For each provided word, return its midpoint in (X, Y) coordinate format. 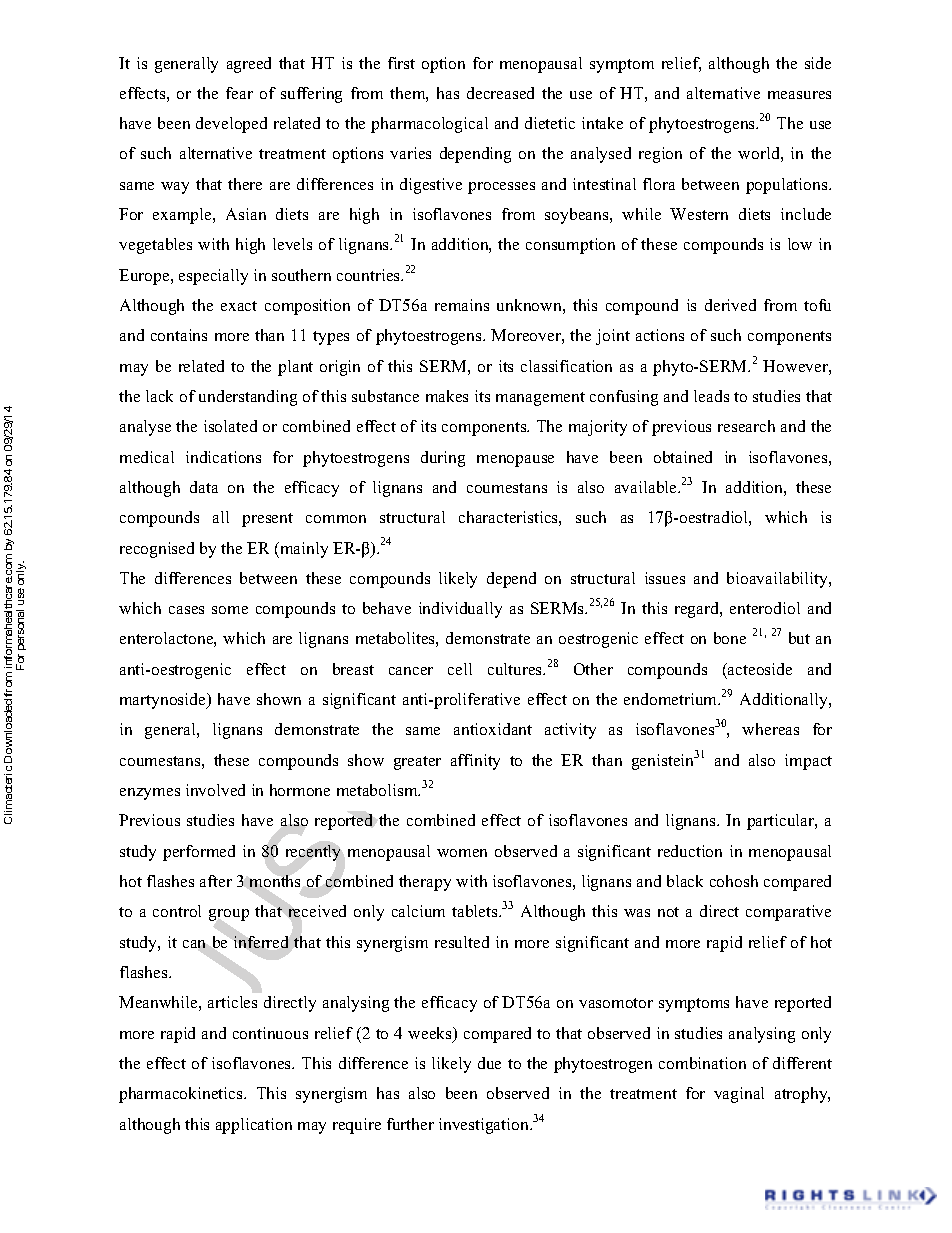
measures (799, 95)
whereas (770, 729)
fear (239, 93)
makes (447, 396)
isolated (230, 426)
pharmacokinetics (182, 1095)
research (746, 426)
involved (215, 790)
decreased (500, 93)
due (489, 1063)
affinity (475, 762)
